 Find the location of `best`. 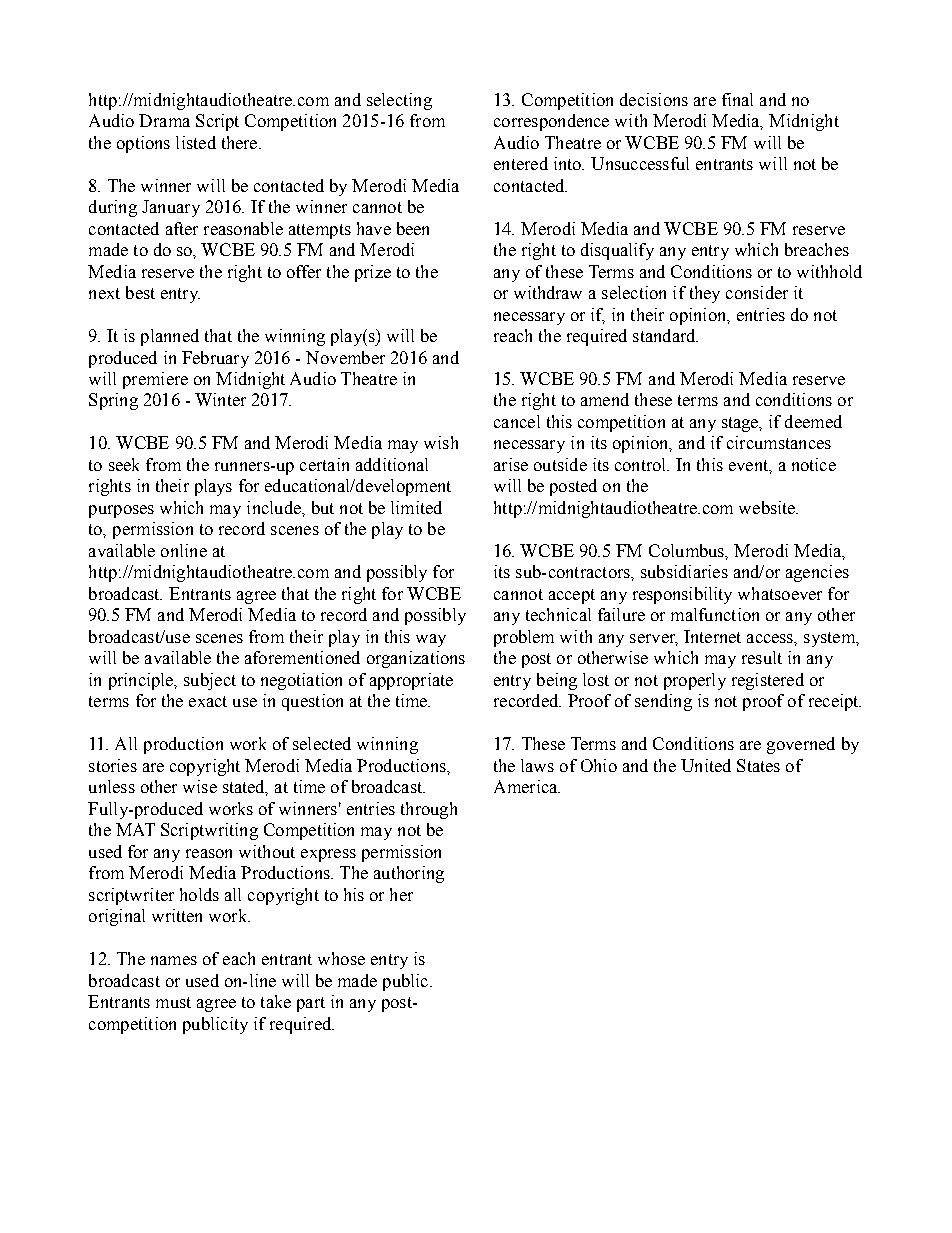

best is located at coordinates (140, 292).
